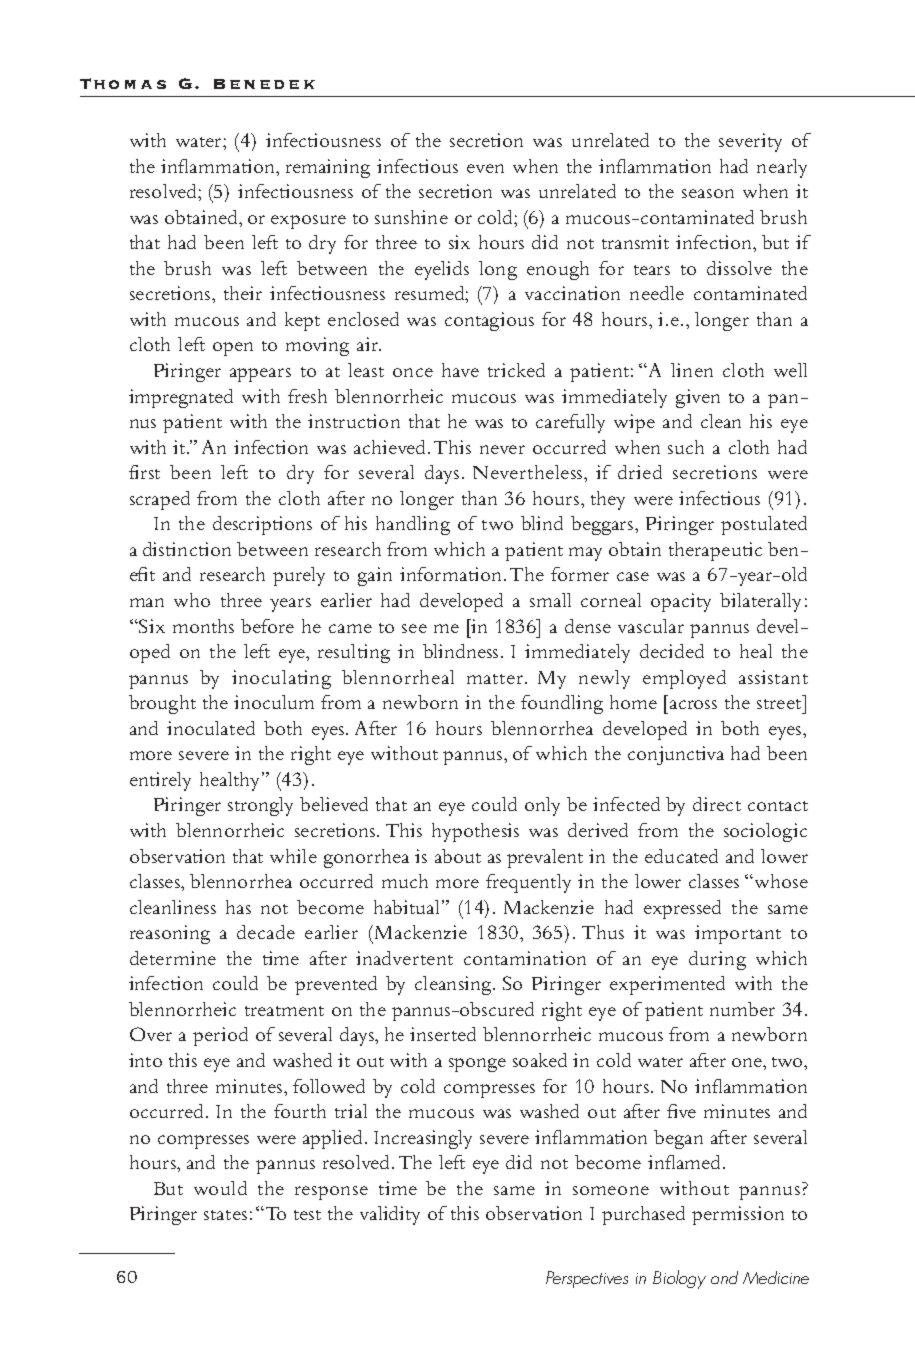  I want to click on exposure, so click(308, 222).
